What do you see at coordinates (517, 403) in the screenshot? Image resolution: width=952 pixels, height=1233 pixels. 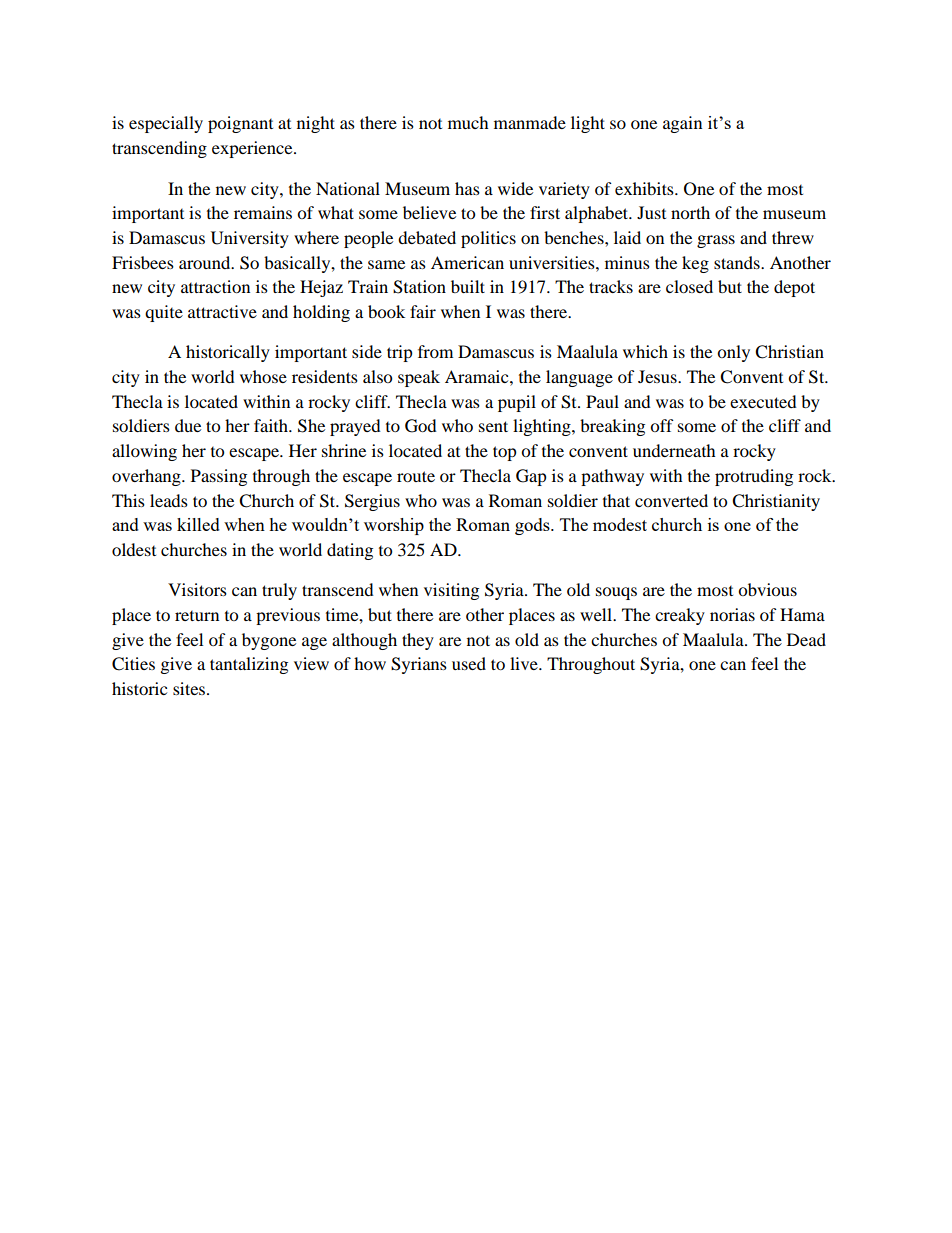 I see `pupil` at bounding box center [517, 403].
